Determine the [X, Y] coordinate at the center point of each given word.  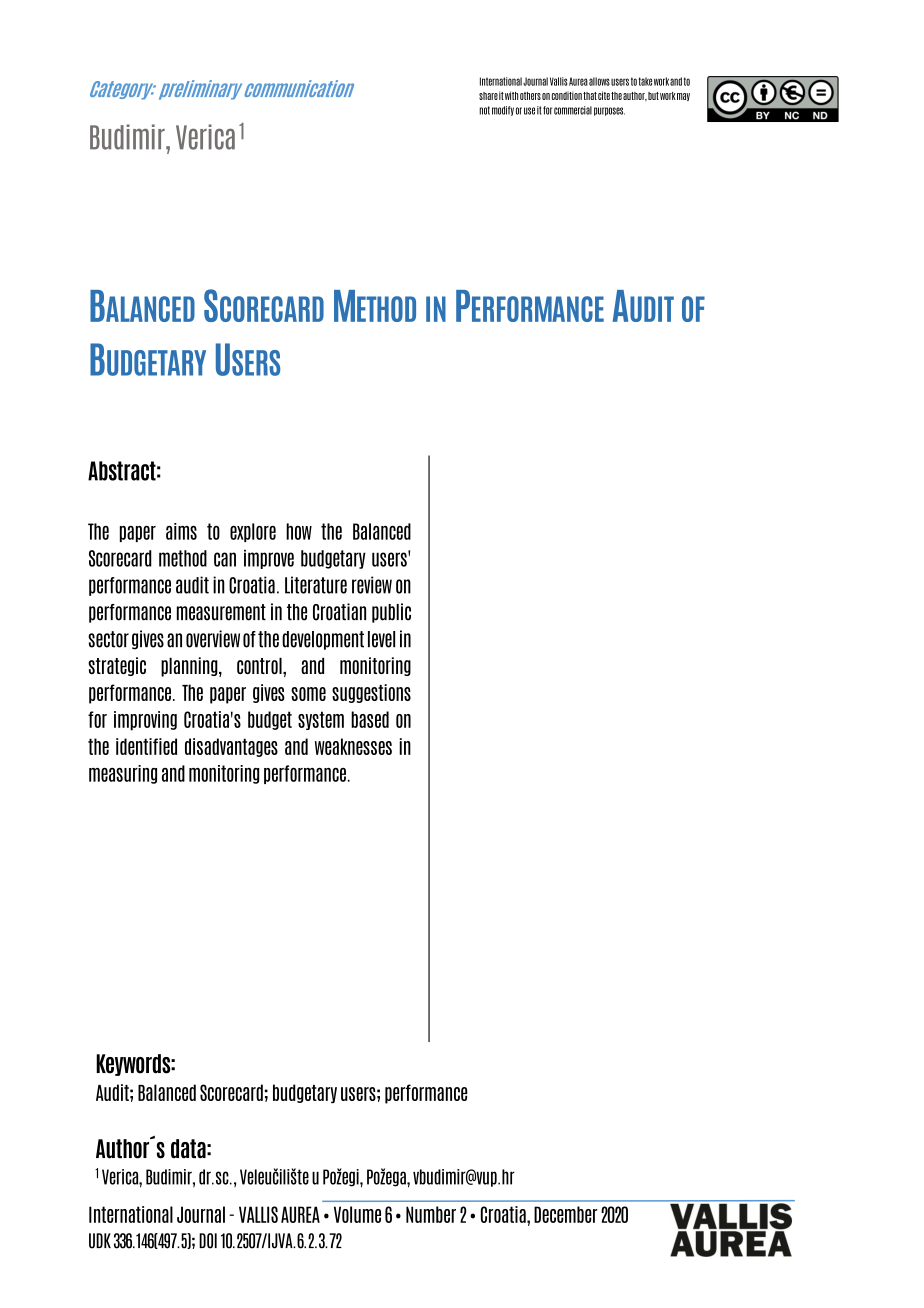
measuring [123, 774]
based [370, 719]
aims [181, 531]
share [488, 96]
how [299, 531]
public [391, 613]
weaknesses [353, 746]
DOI [208, 1241]
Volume [357, 1214]
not [484, 110]
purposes [609, 111]
